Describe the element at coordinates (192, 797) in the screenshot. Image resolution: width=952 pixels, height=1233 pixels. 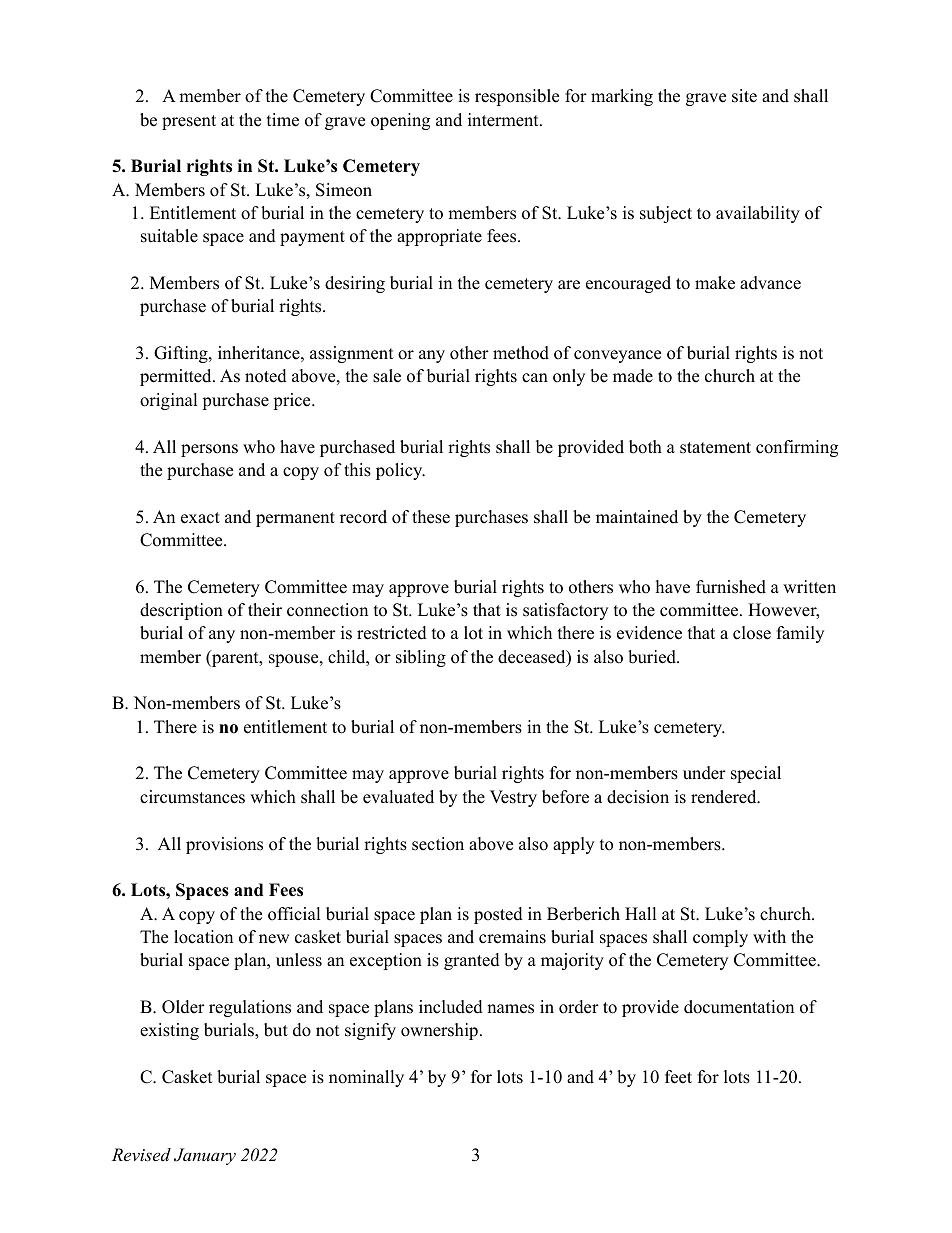
I see `circumstances` at that location.
